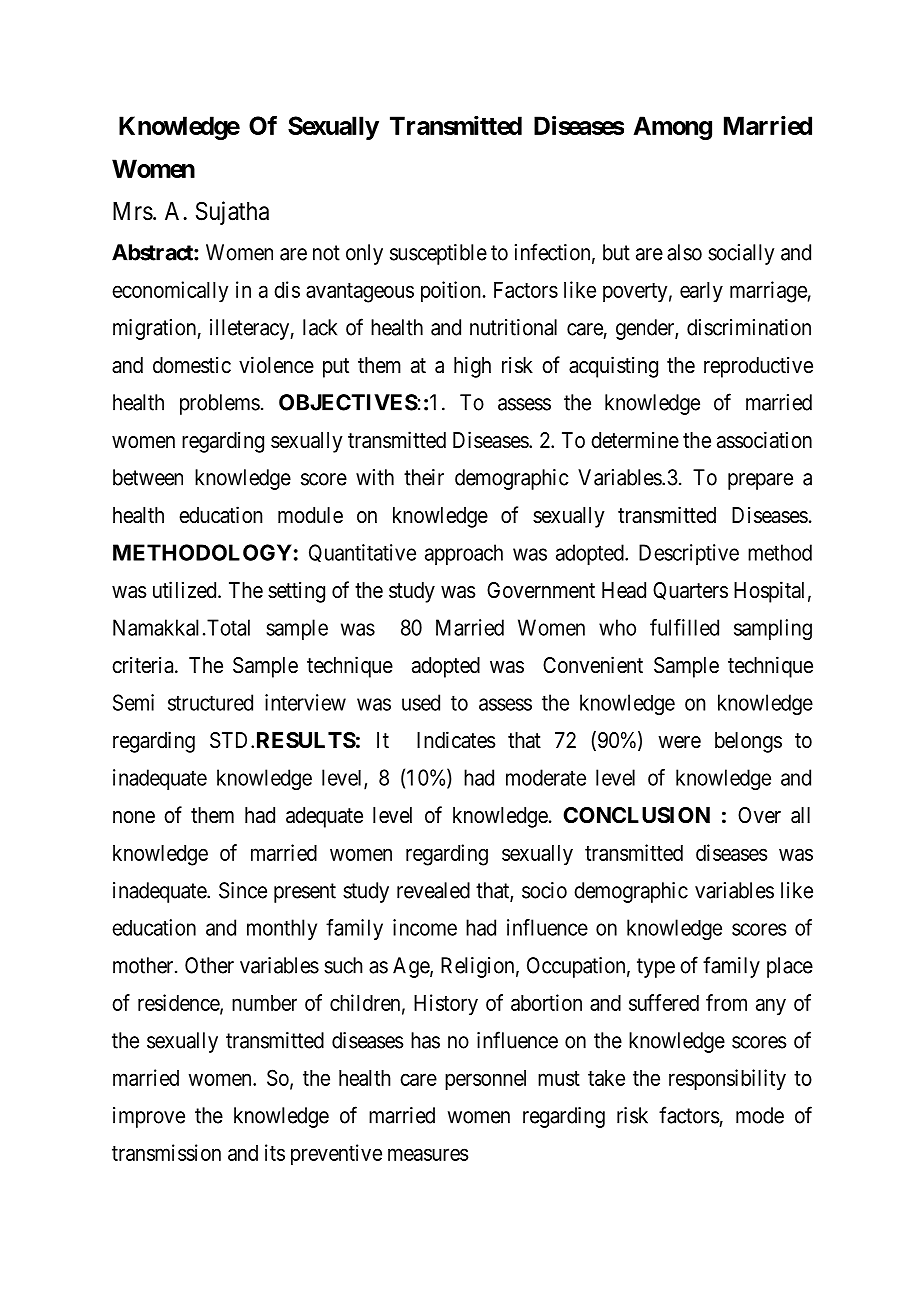 The height and width of the image is (1308, 924). Describe the element at coordinates (170, 292) in the image. I see `economically` at that location.
